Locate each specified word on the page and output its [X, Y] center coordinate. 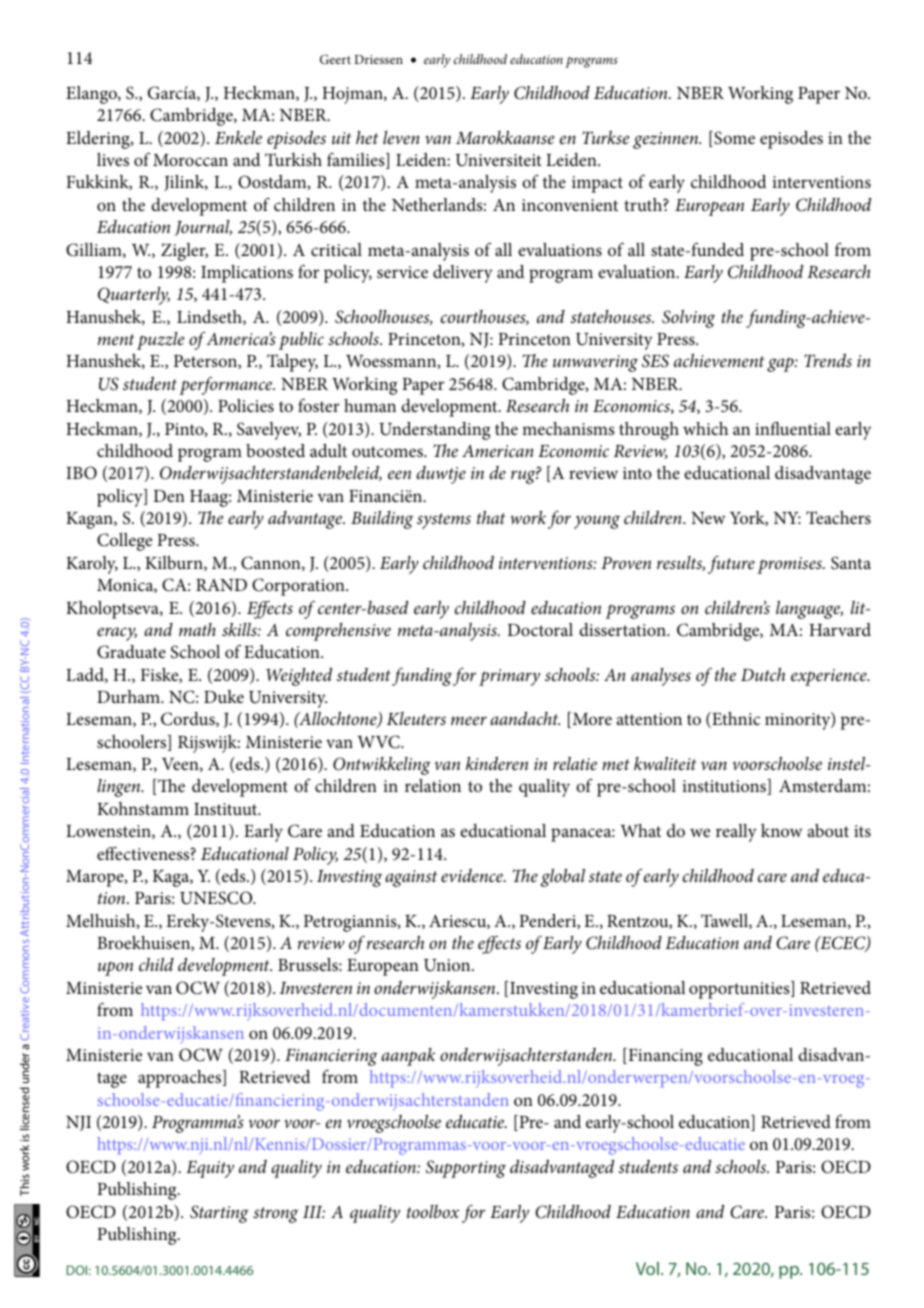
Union [448, 965]
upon [115, 968]
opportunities [740, 990]
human [370, 405]
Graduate [131, 652]
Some [733, 139]
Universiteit [499, 160]
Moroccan [190, 160]
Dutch [763, 674]
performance [227, 386]
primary [509, 677]
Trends [828, 360]
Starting [219, 1214]
